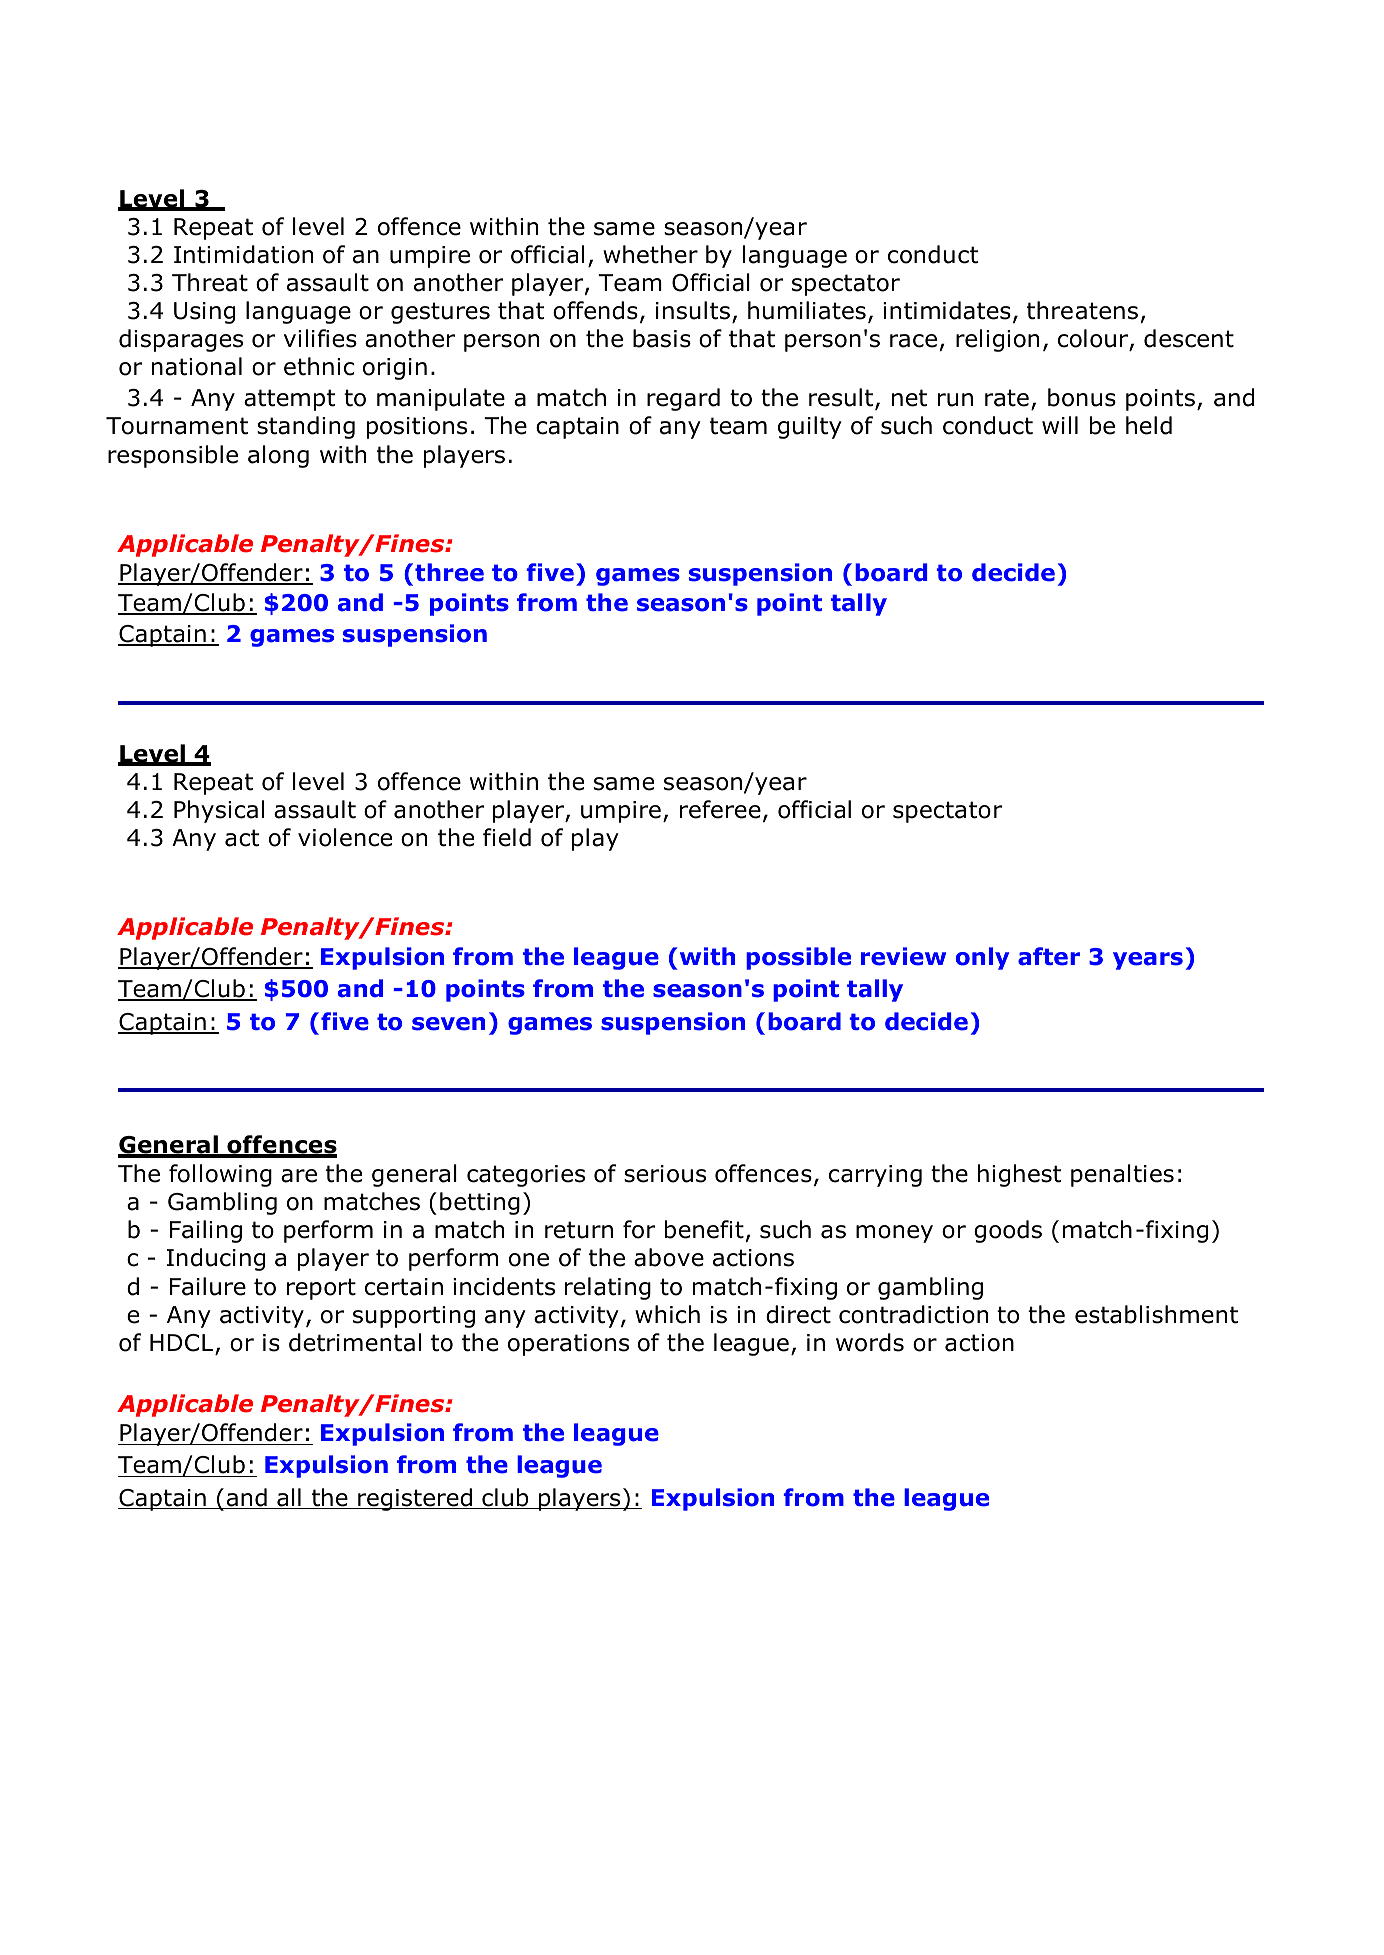  What do you see at coordinates (693, 310) in the document?
I see `insults` at bounding box center [693, 310].
